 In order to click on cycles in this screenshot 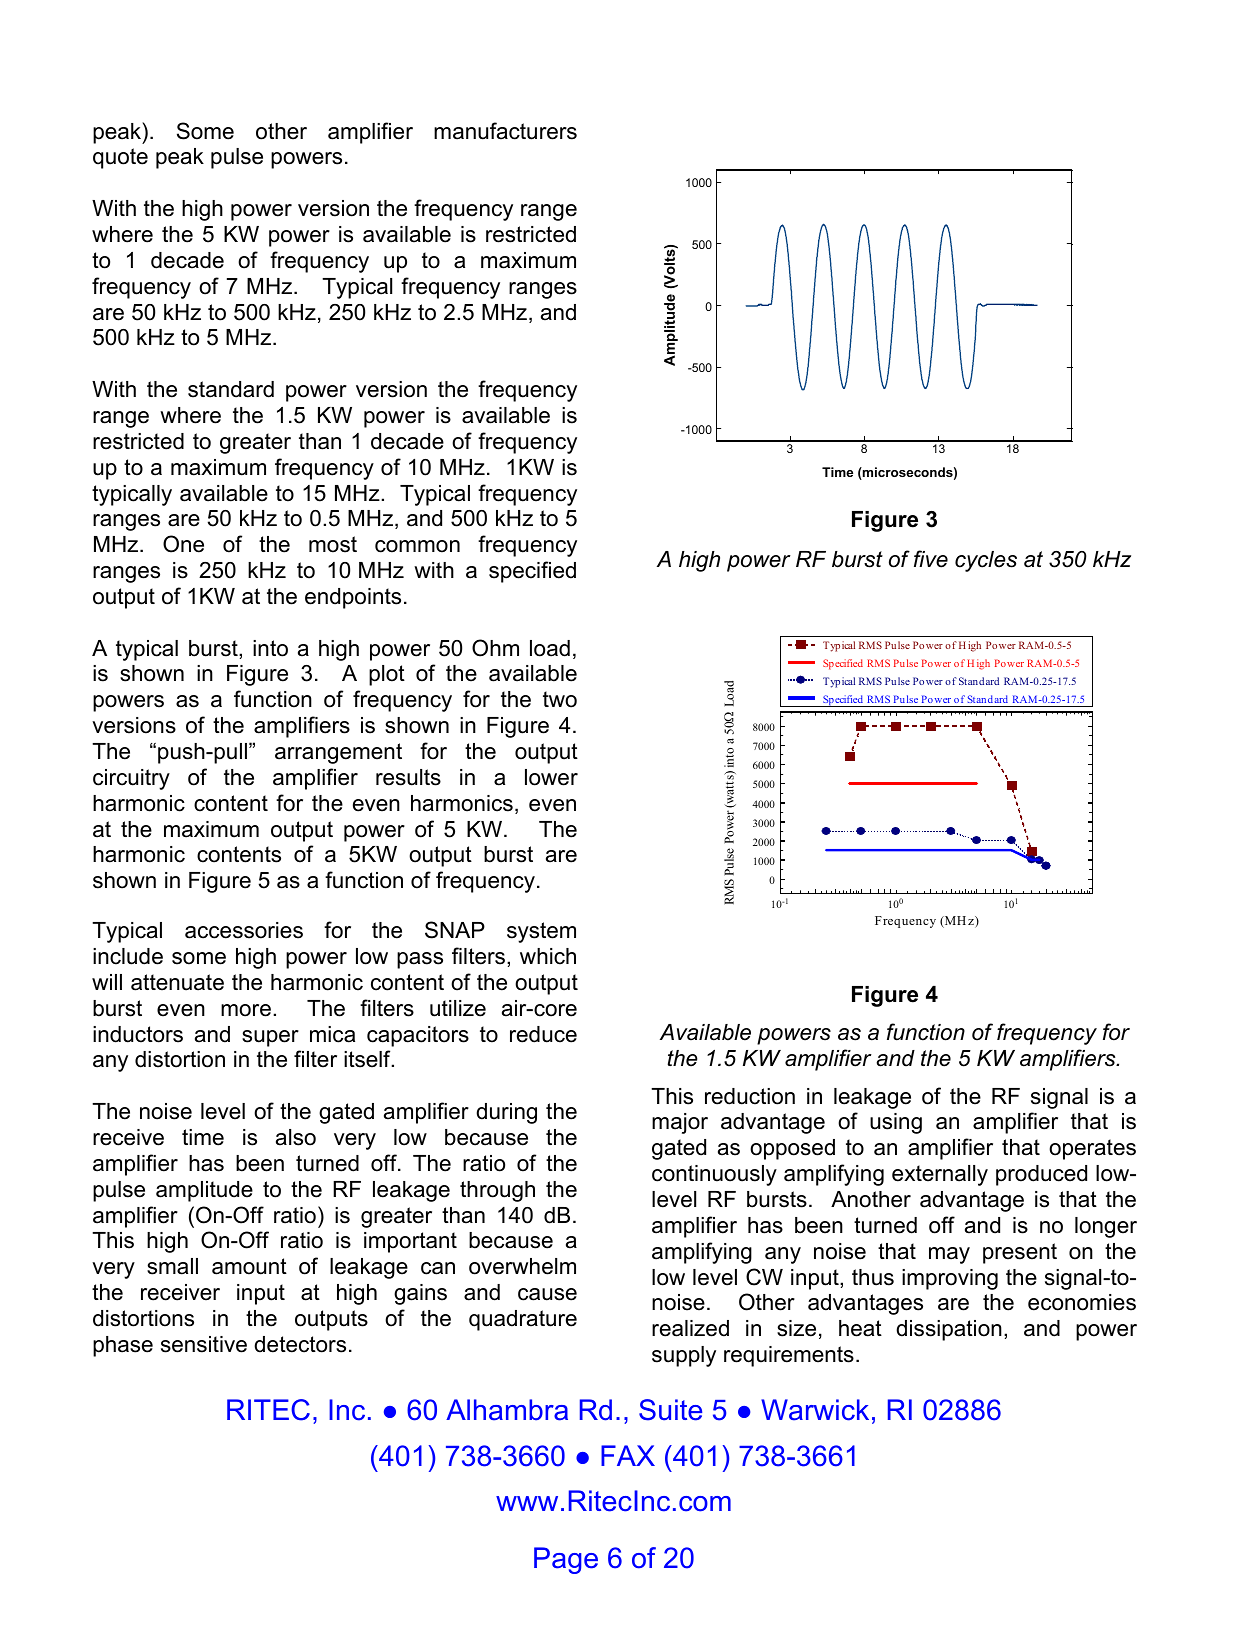, I will do `click(986, 561)`.
